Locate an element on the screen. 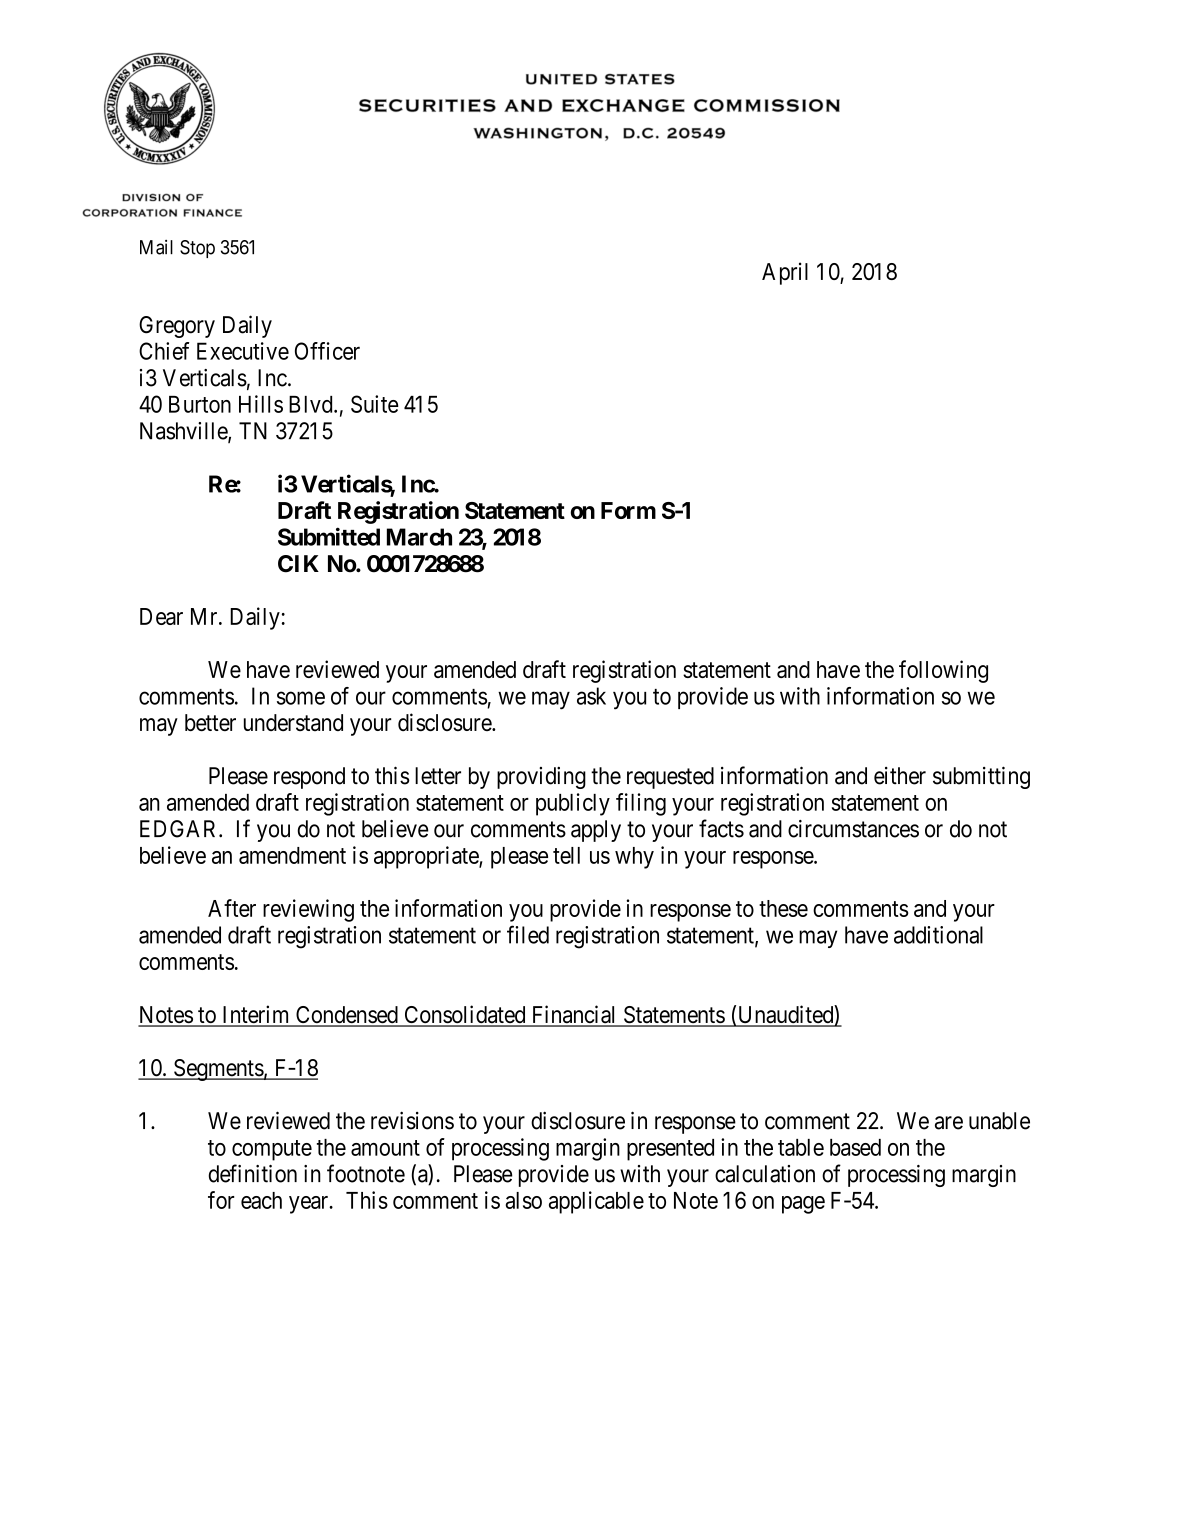 This screenshot has height=1523, width=1177. amendment is located at coordinates (292, 855).
